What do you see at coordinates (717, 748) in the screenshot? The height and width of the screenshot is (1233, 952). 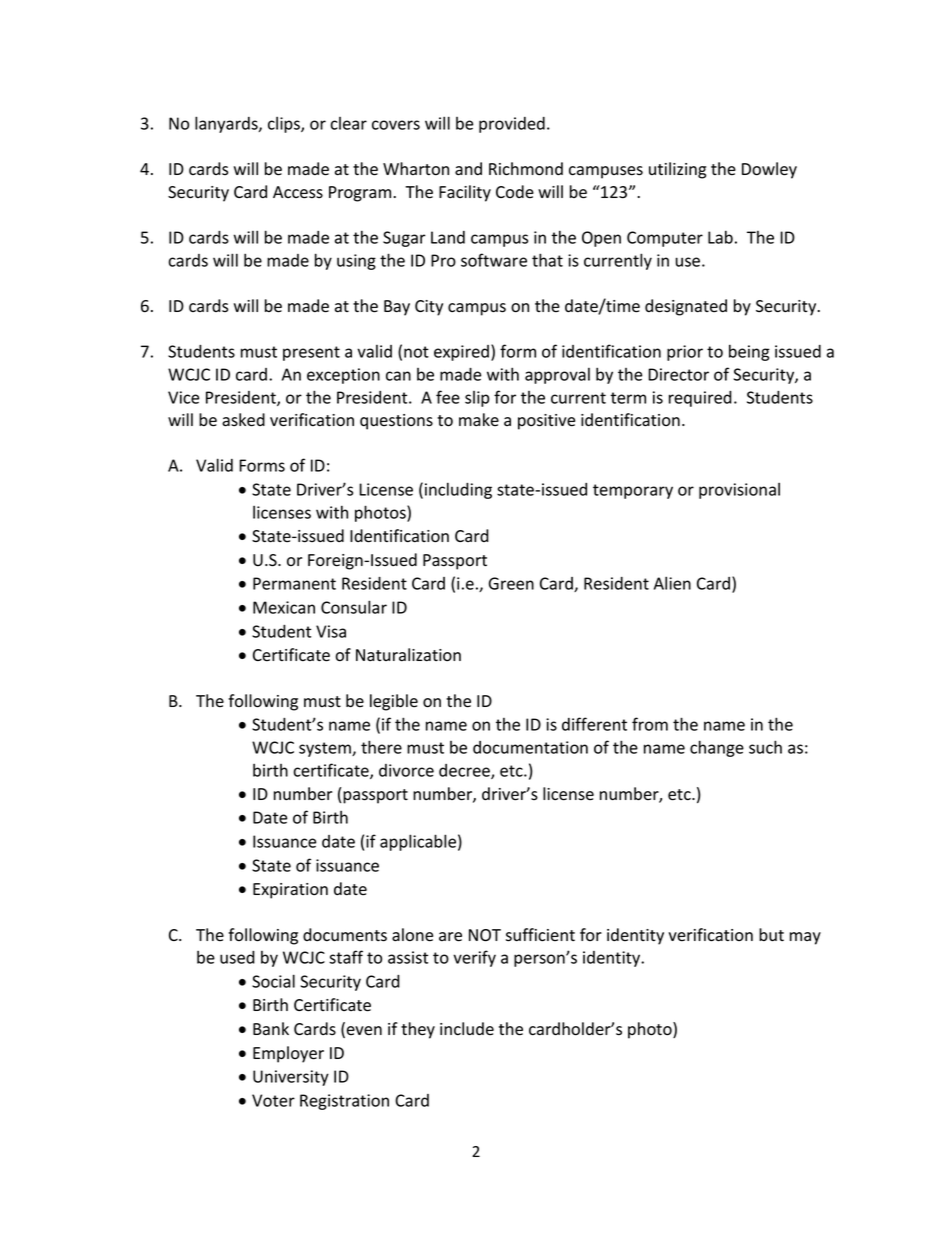 I see `change` at bounding box center [717, 748].
